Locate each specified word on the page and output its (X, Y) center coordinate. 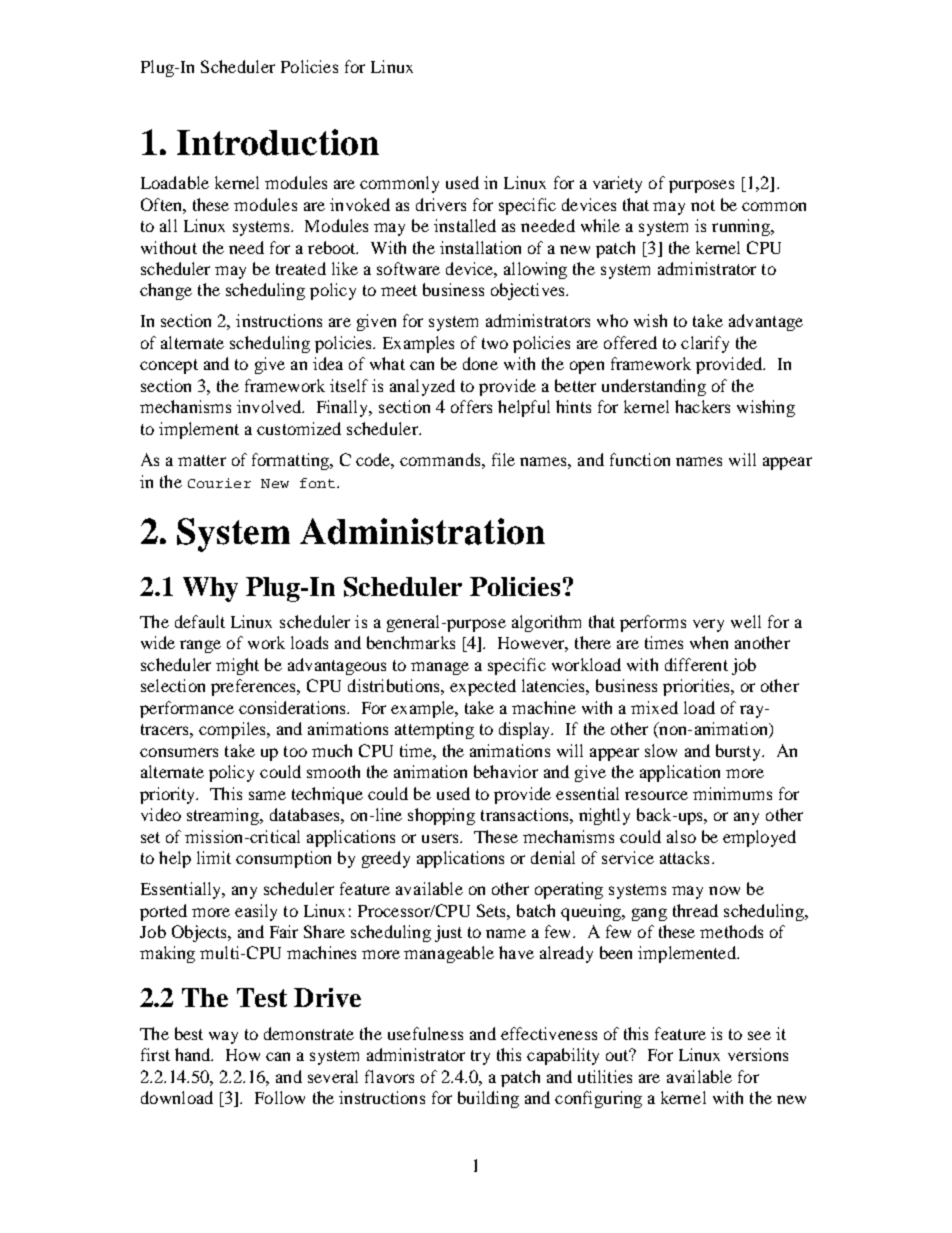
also (681, 836)
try (480, 1057)
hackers (702, 406)
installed (465, 225)
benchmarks (411, 642)
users (441, 838)
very (708, 625)
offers (471, 406)
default (200, 621)
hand (194, 1054)
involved (270, 406)
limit (214, 857)
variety (617, 184)
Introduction (278, 142)
